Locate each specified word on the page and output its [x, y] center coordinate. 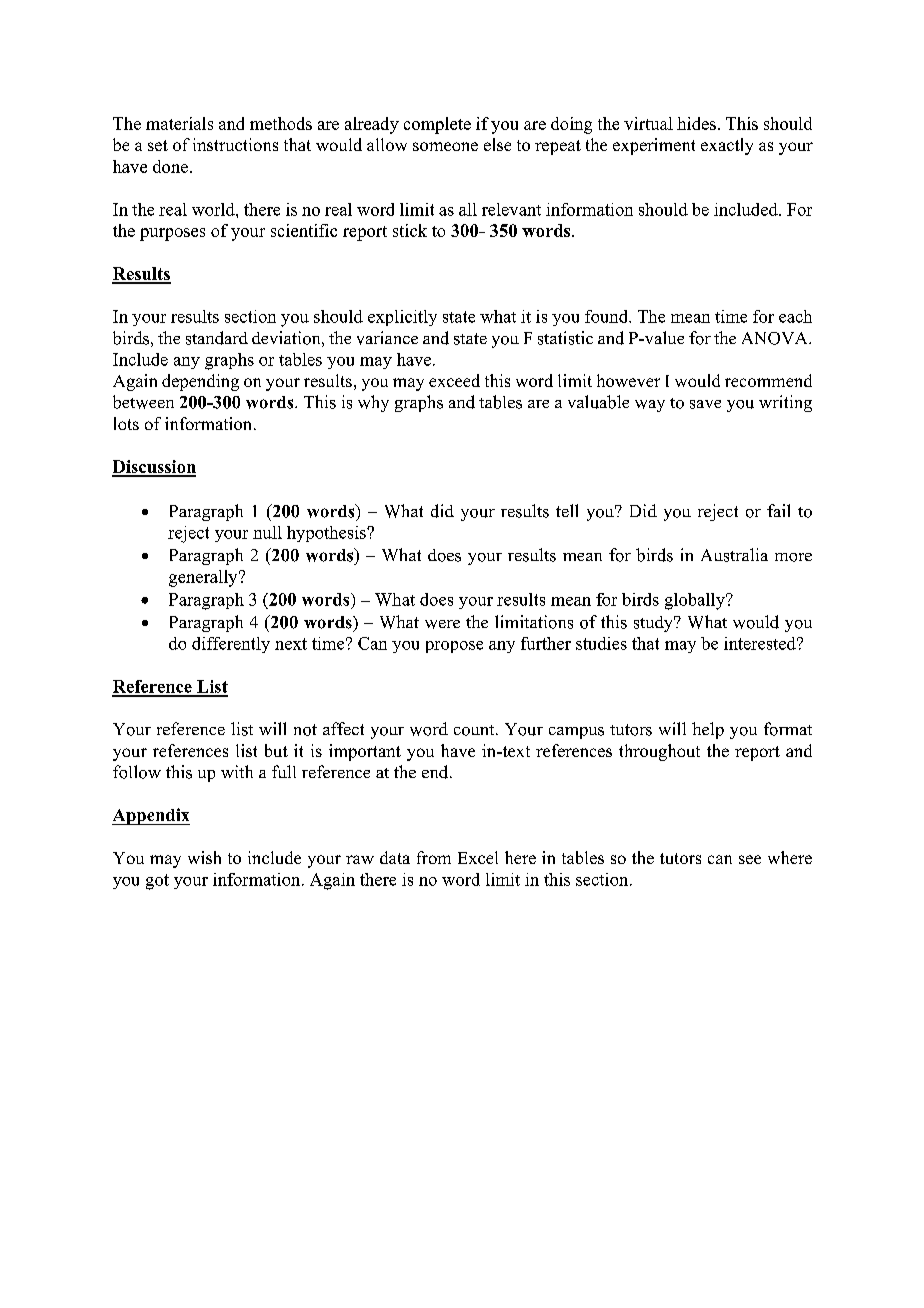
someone [445, 146]
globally [696, 601]
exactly [727, 146]
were [442, 624]
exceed [454, 380]
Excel [478, 857]
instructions [235, 144]
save [705, 404]
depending [200, 382]
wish [204, 857]
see [750, 859]
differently [231, 645]
